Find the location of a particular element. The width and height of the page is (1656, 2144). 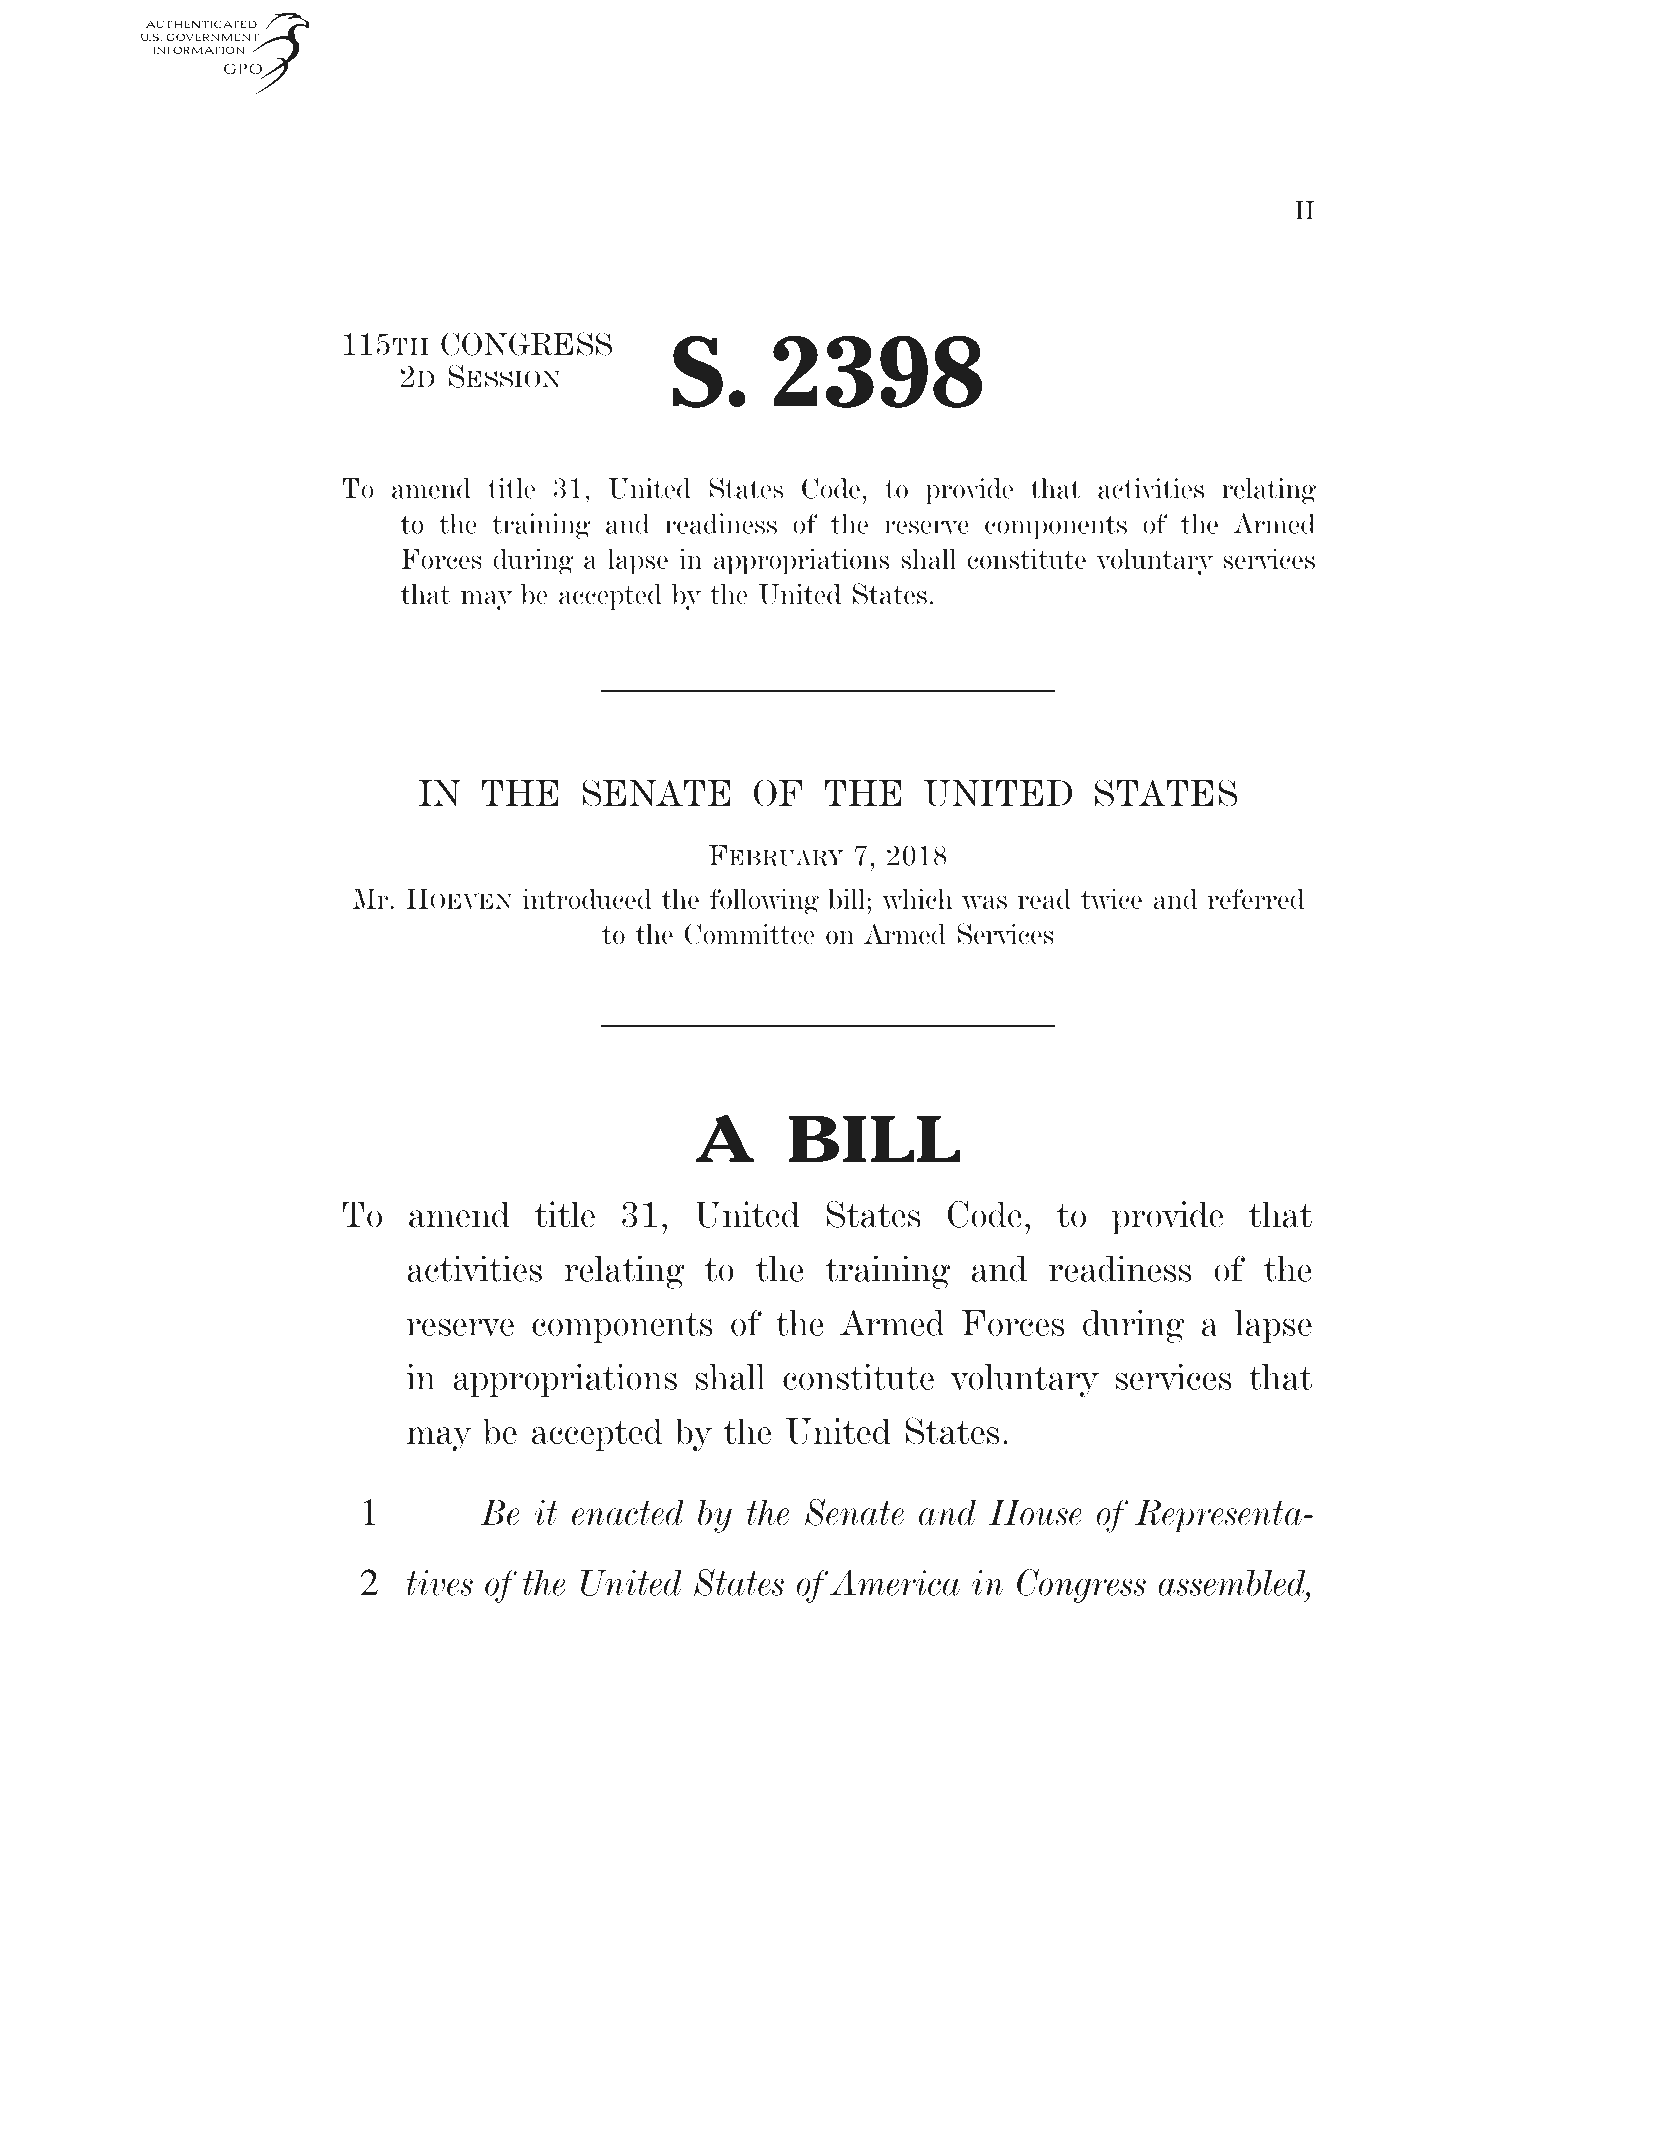

twice is located at coordinates (1111, 898).
